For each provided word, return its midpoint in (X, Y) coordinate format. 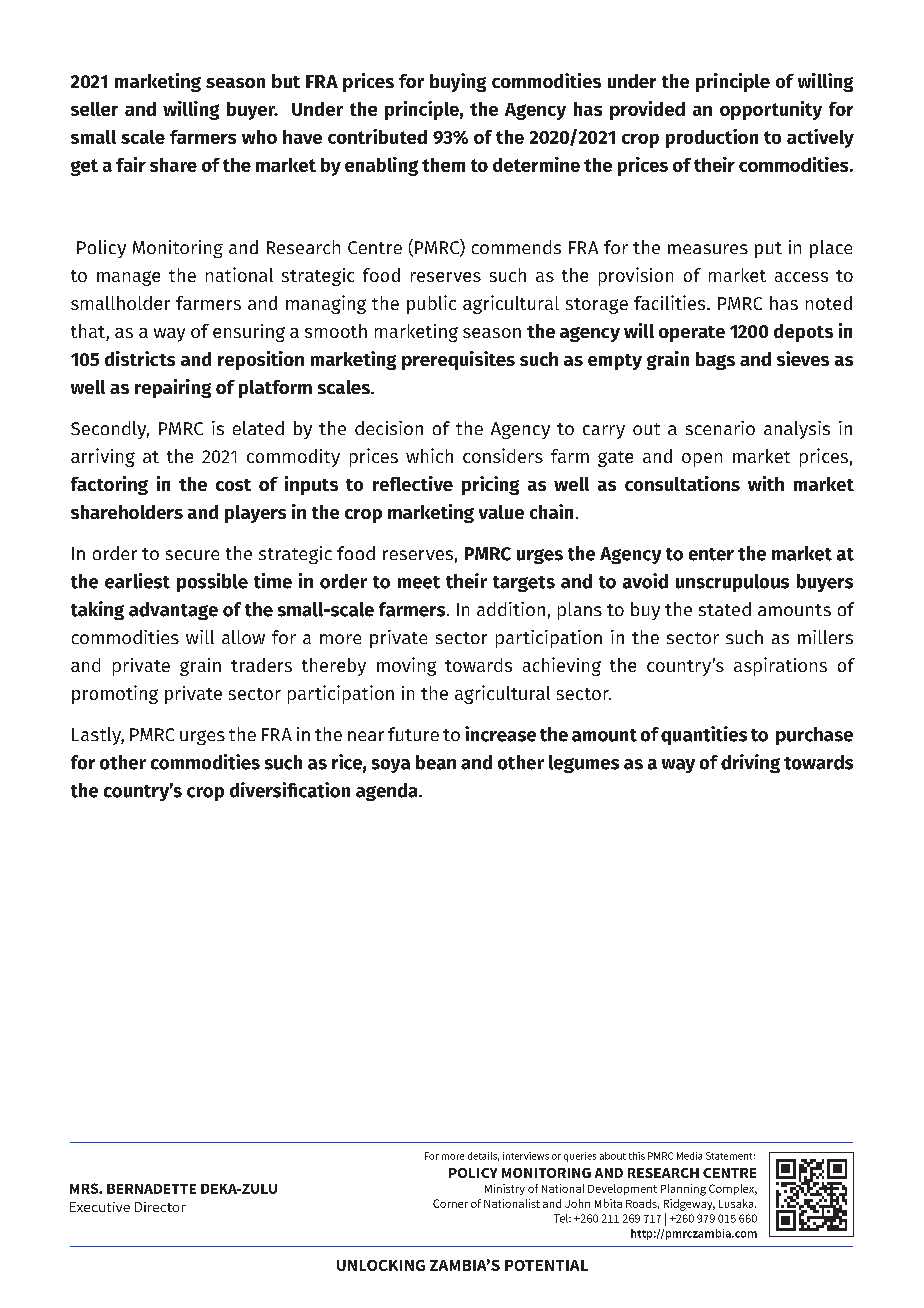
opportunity (771, 110)
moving (406, 666)
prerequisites (458, 360)
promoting (115, 694)
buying (458, 82)
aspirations (780, 666)
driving (750, 763)
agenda (388, 792)
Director (160, 1207)
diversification (290, 790)
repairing (173, 388)
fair (131, 164)
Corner (450, 1203)
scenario (720, 428)
